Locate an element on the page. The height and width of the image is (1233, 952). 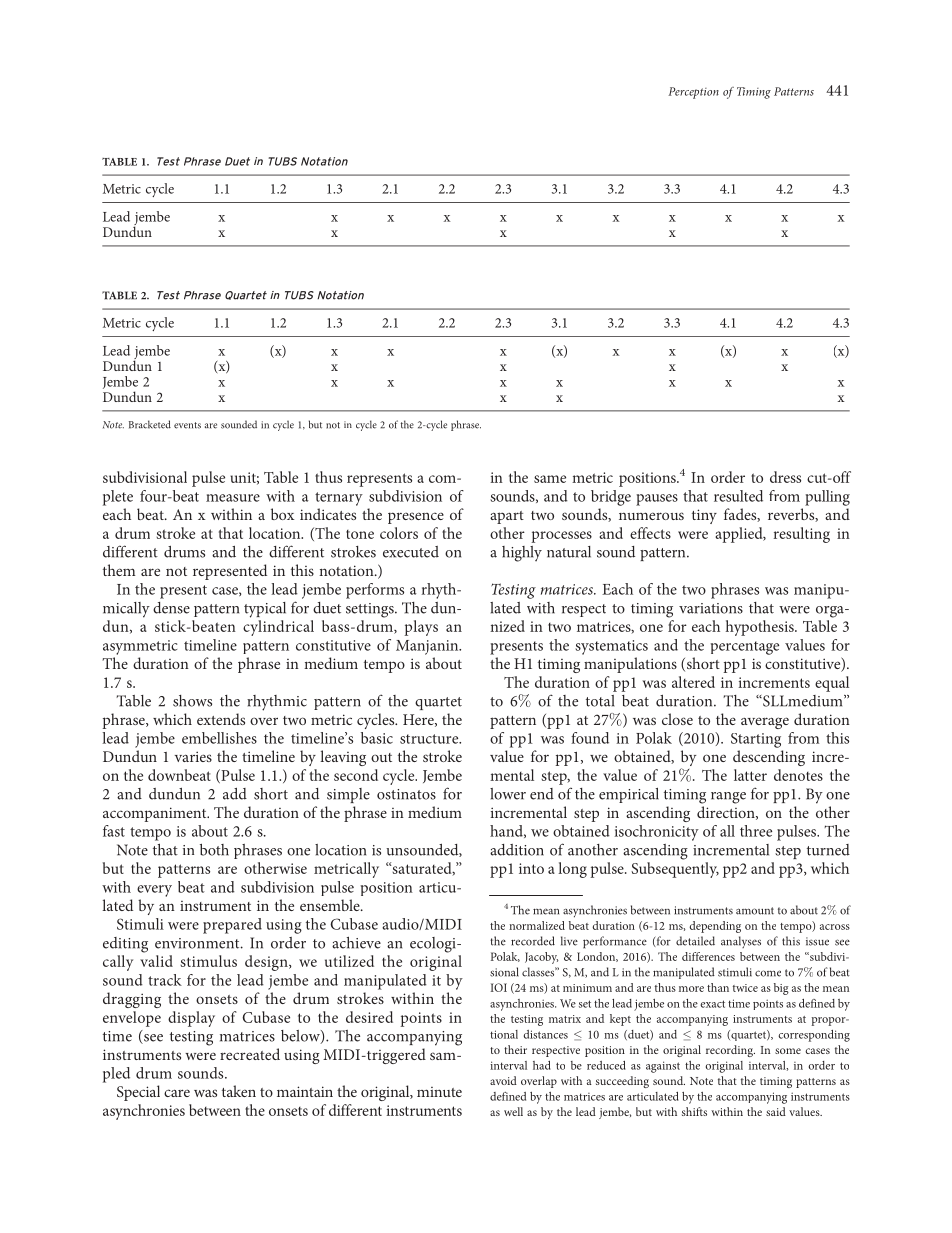
same is located at coordinates (550, 479).
